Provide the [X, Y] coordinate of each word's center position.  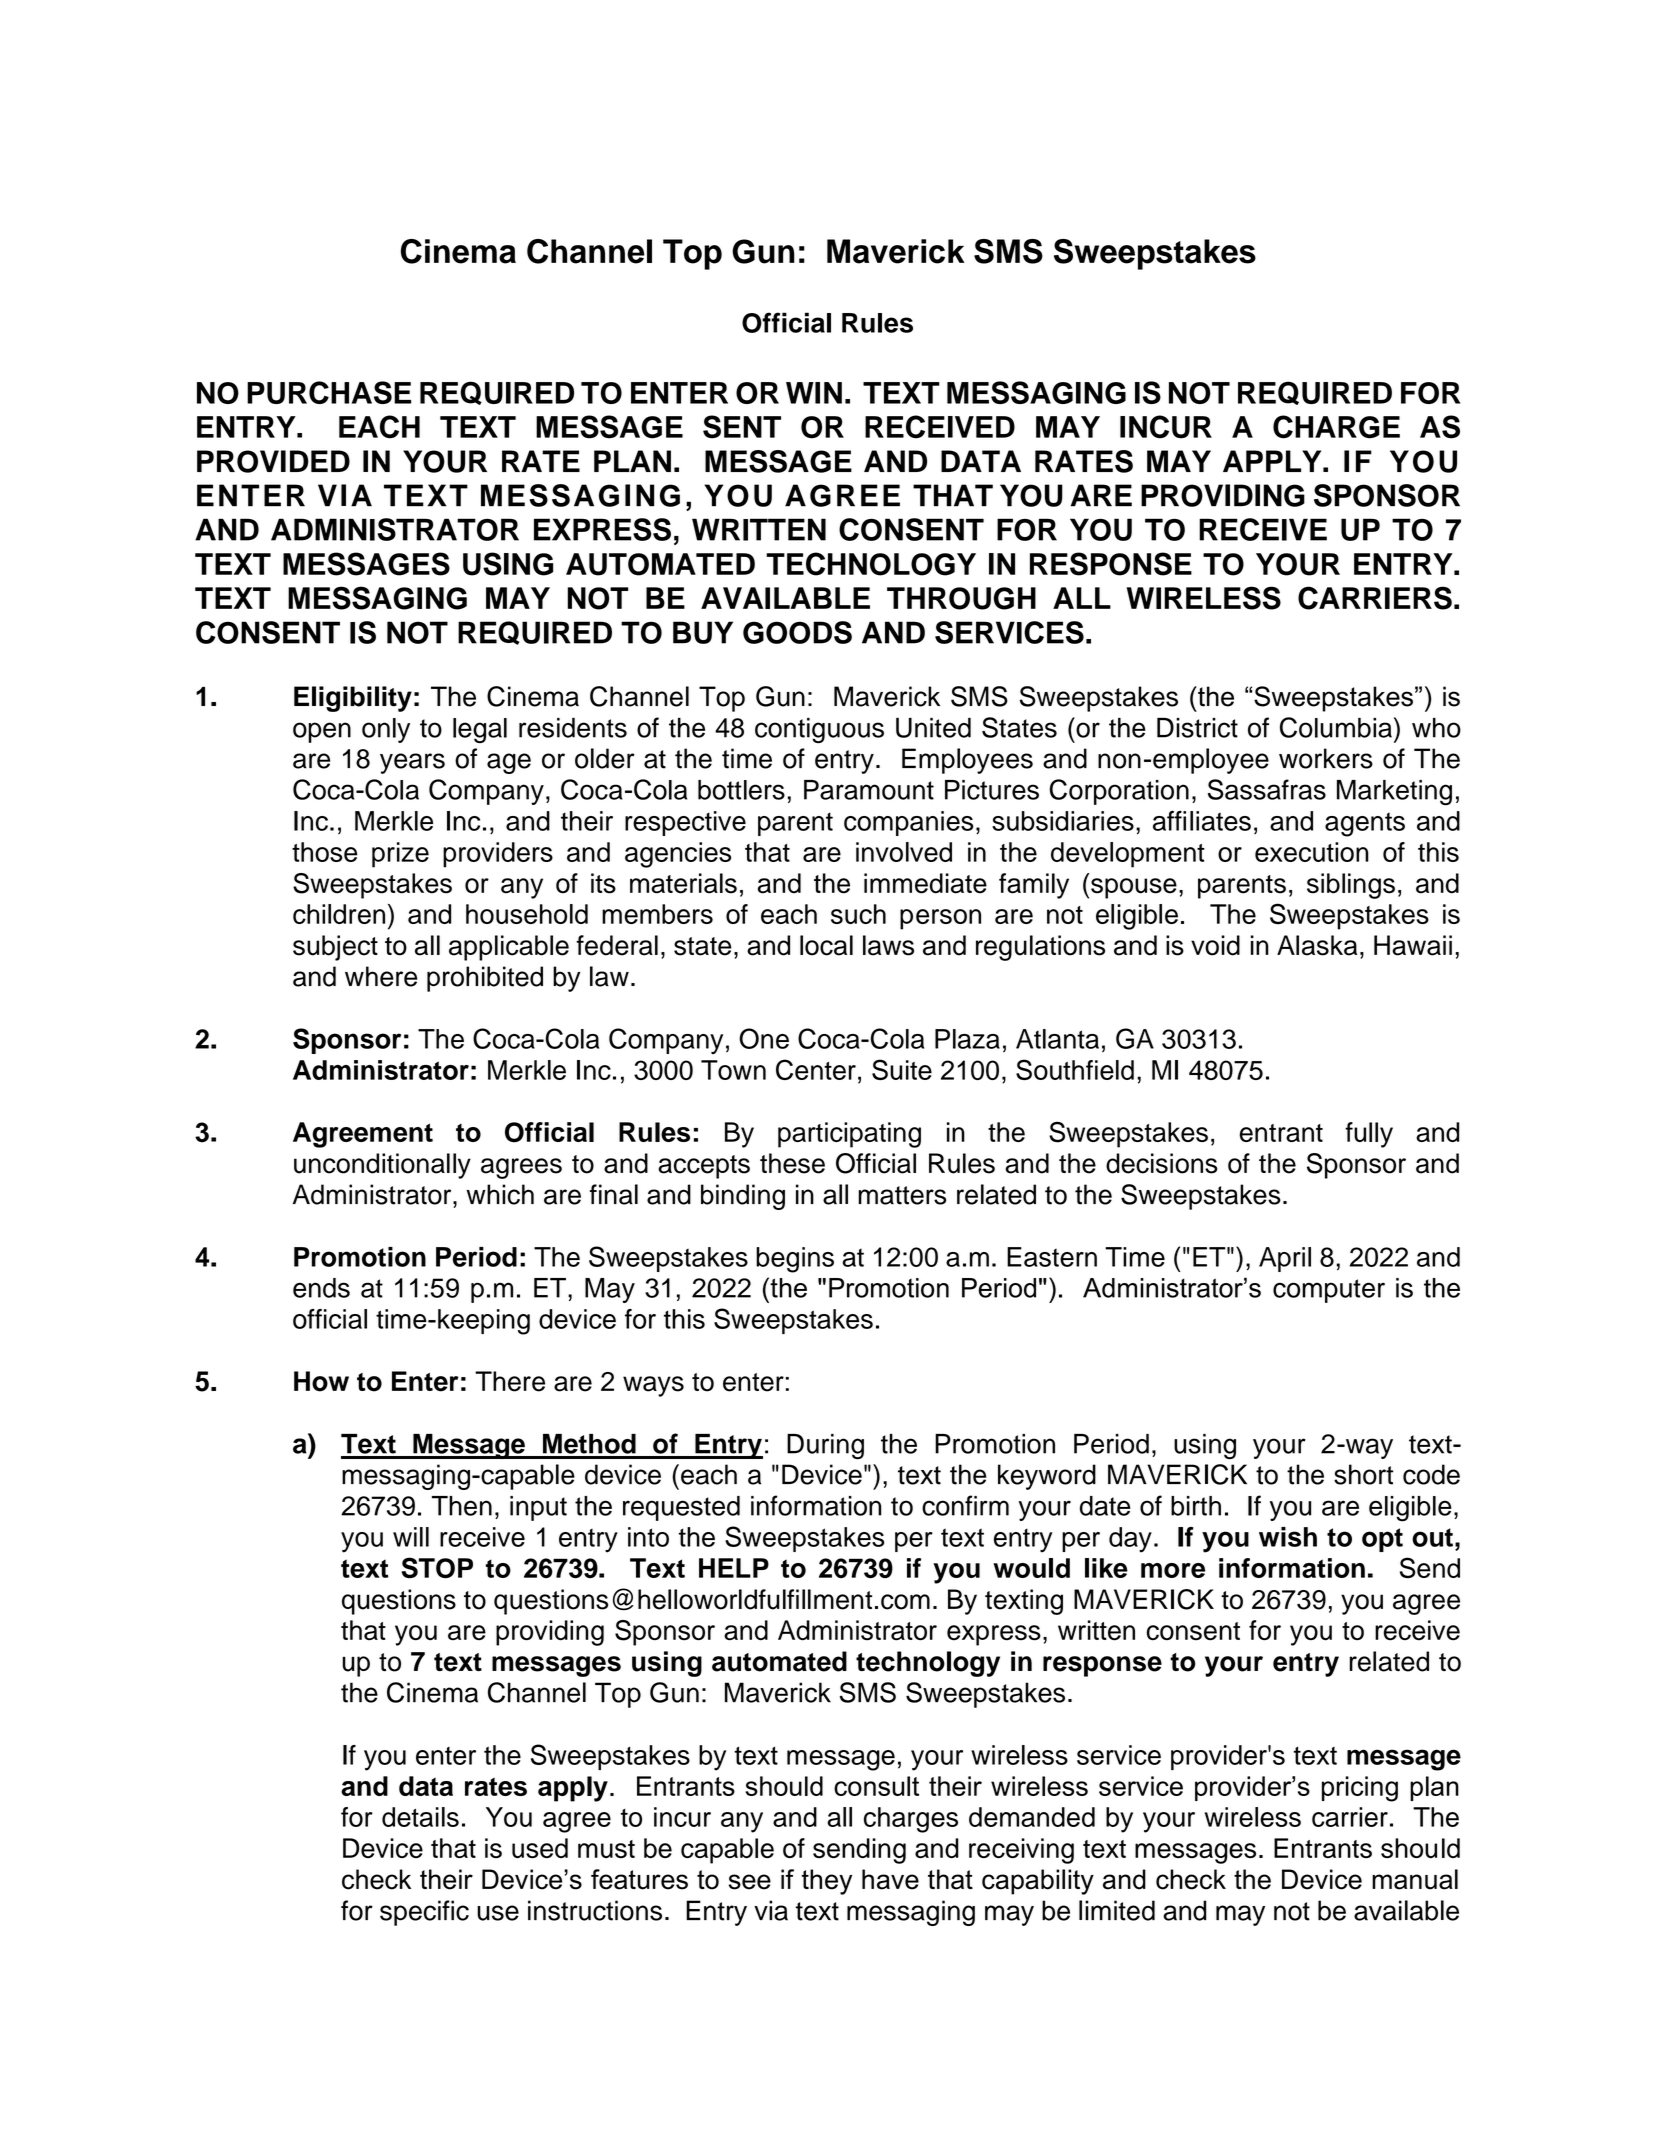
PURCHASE [329, 392]
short [1363, 1474]
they [827, 1882]
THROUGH [961, 598]
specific [424, 1913]
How [321, 1381]
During [825, 1447]
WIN [814, 393]
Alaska [1317, 945]
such [858, 914]
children [339, 914]
